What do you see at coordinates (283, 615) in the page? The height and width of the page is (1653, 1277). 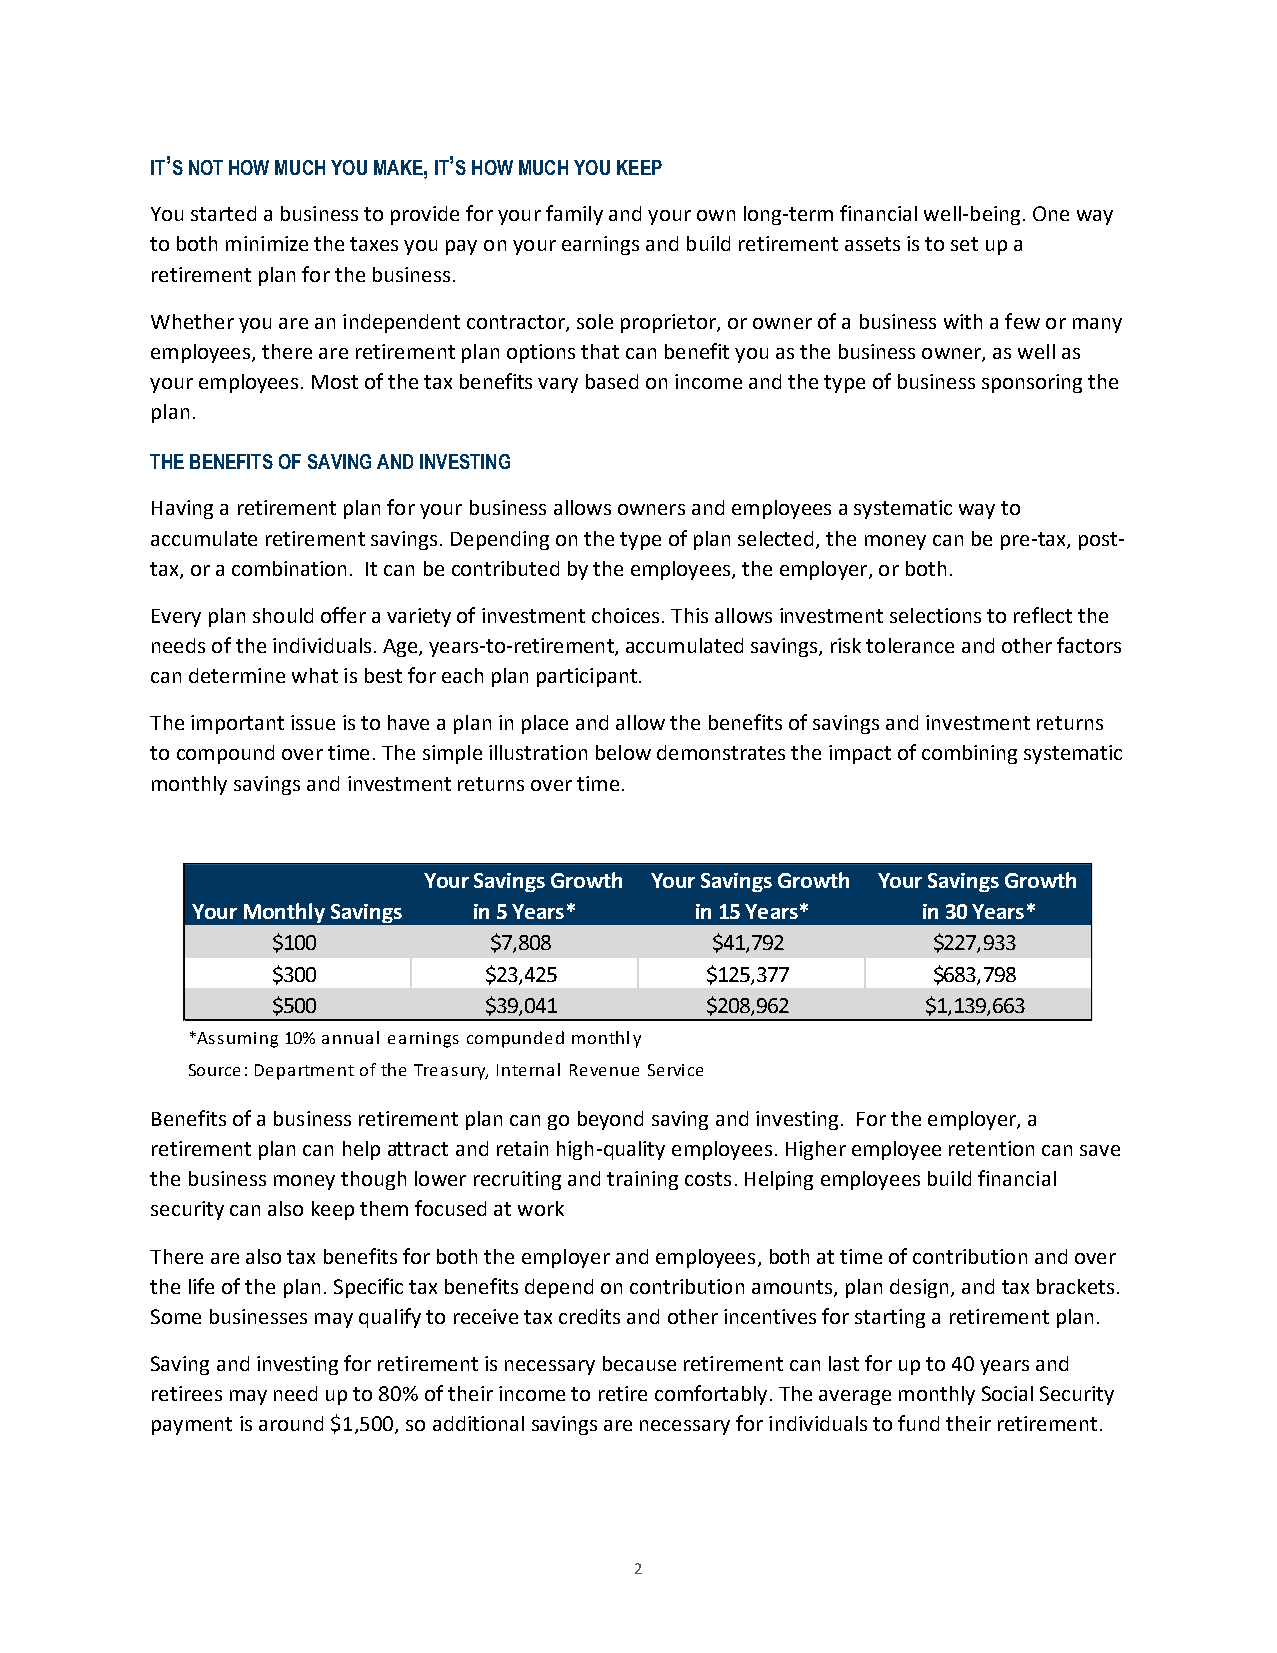 I see `should` at bounding box center [283, 615].
